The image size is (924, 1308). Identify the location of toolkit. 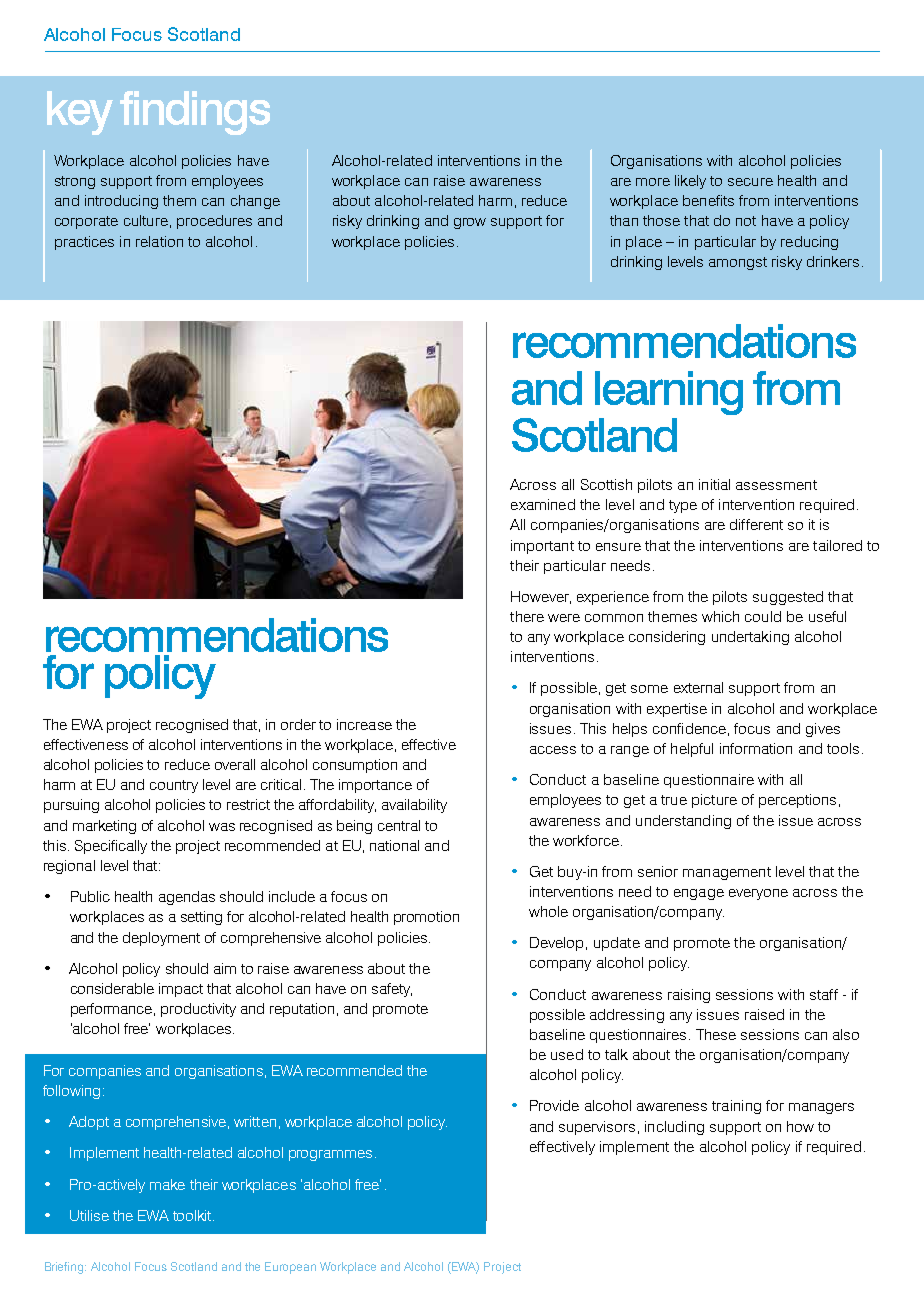
(193, 1215).
